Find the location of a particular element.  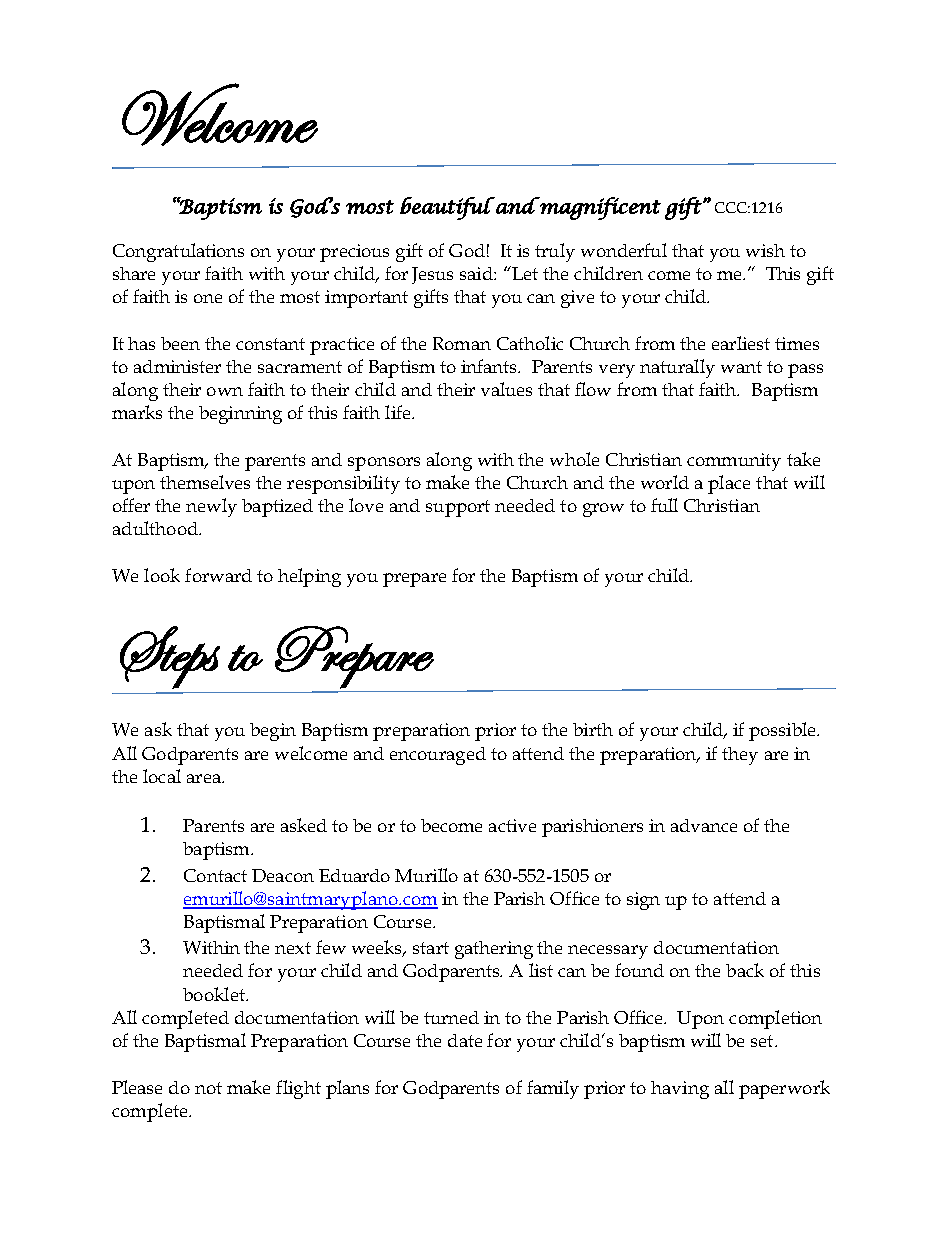

support is located at coordinates (458, 508).
